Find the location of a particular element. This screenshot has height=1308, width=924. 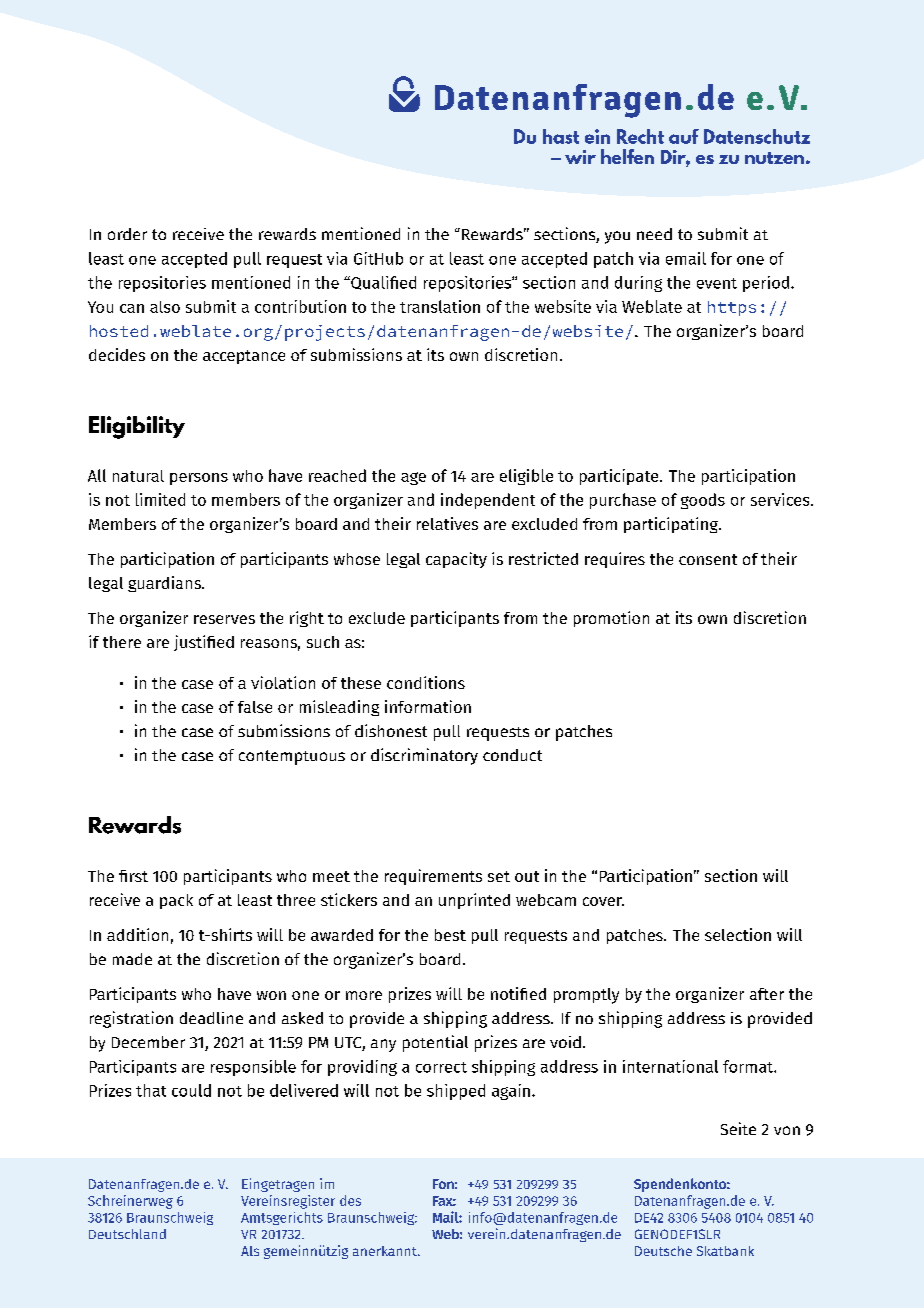

auf is located at coordinates (684, 136).
